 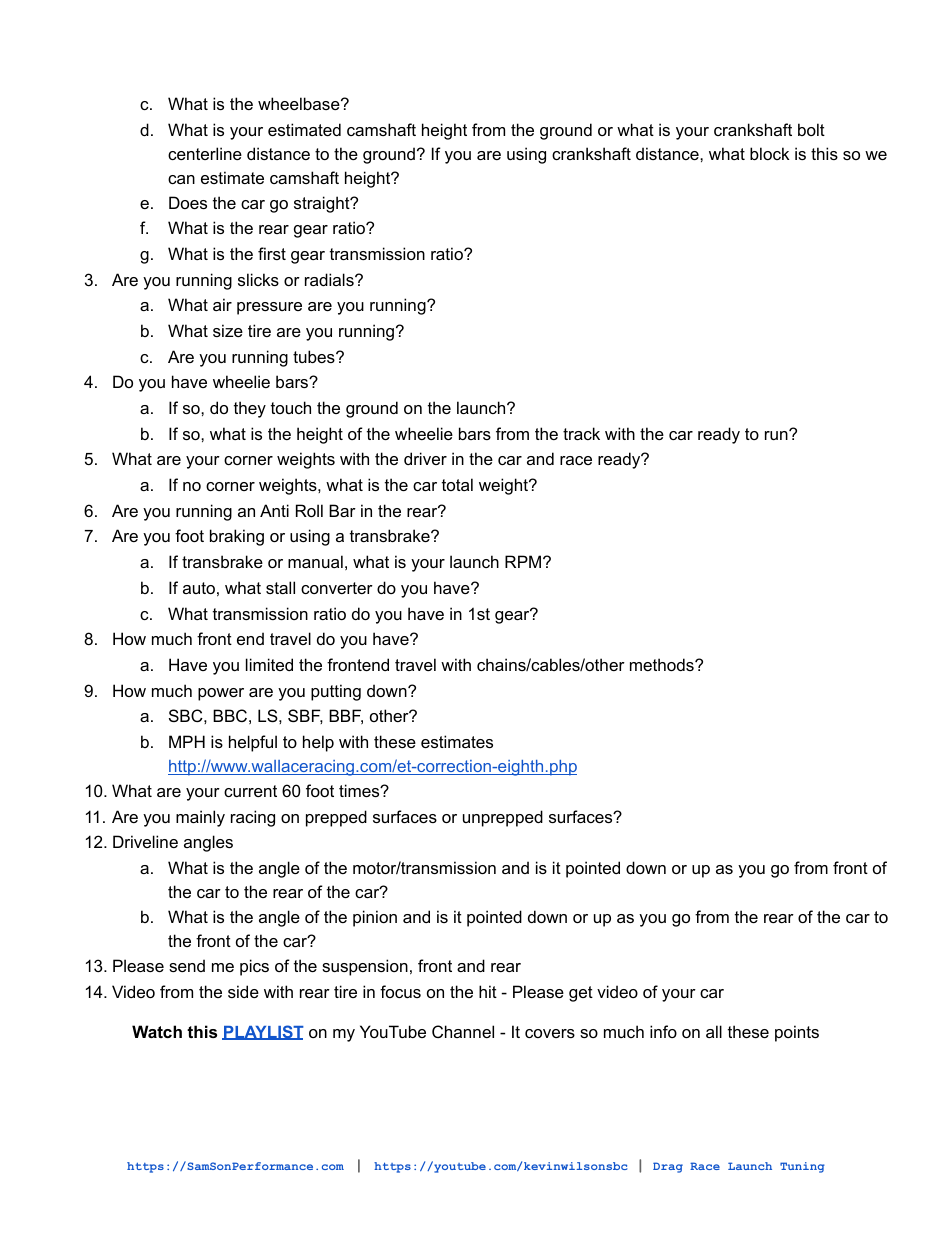 What do you see at coordinates (205, 153) in the document?
I see `centerline` at bounding box center [205, 153].
